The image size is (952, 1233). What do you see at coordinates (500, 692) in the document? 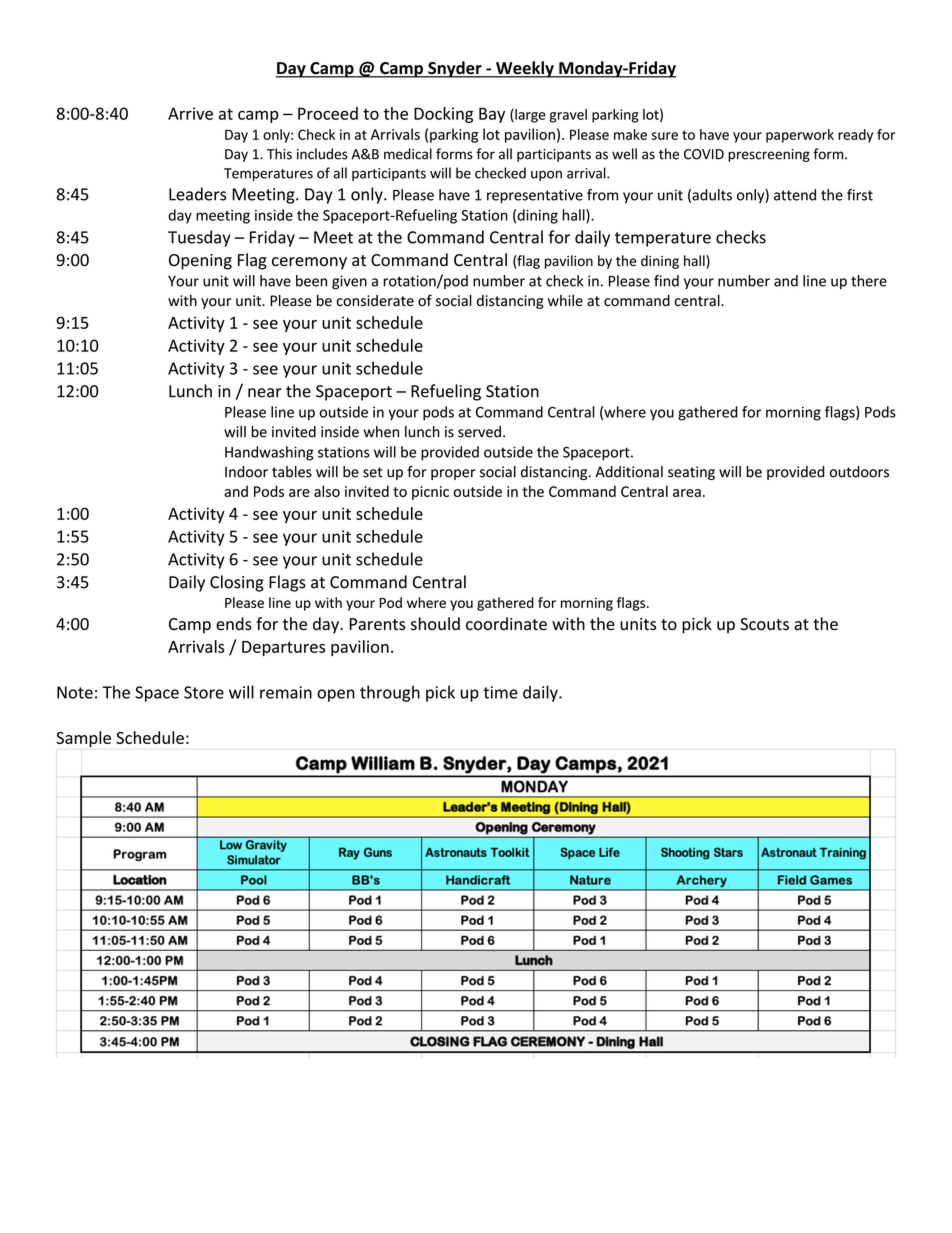
I see `time` at bounding box center [500, 692].
